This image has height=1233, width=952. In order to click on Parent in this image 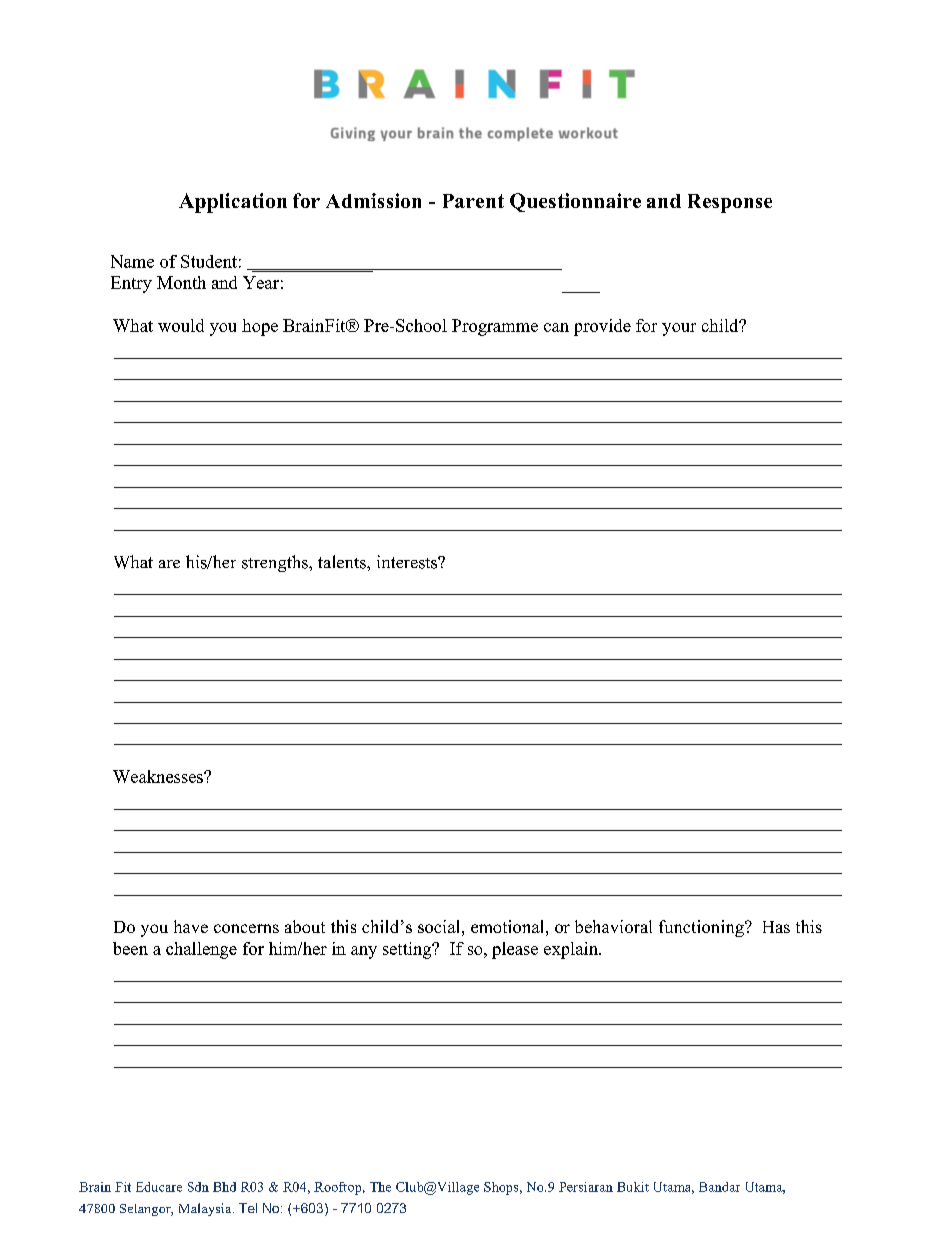, I will do `click(473, 201)`.
